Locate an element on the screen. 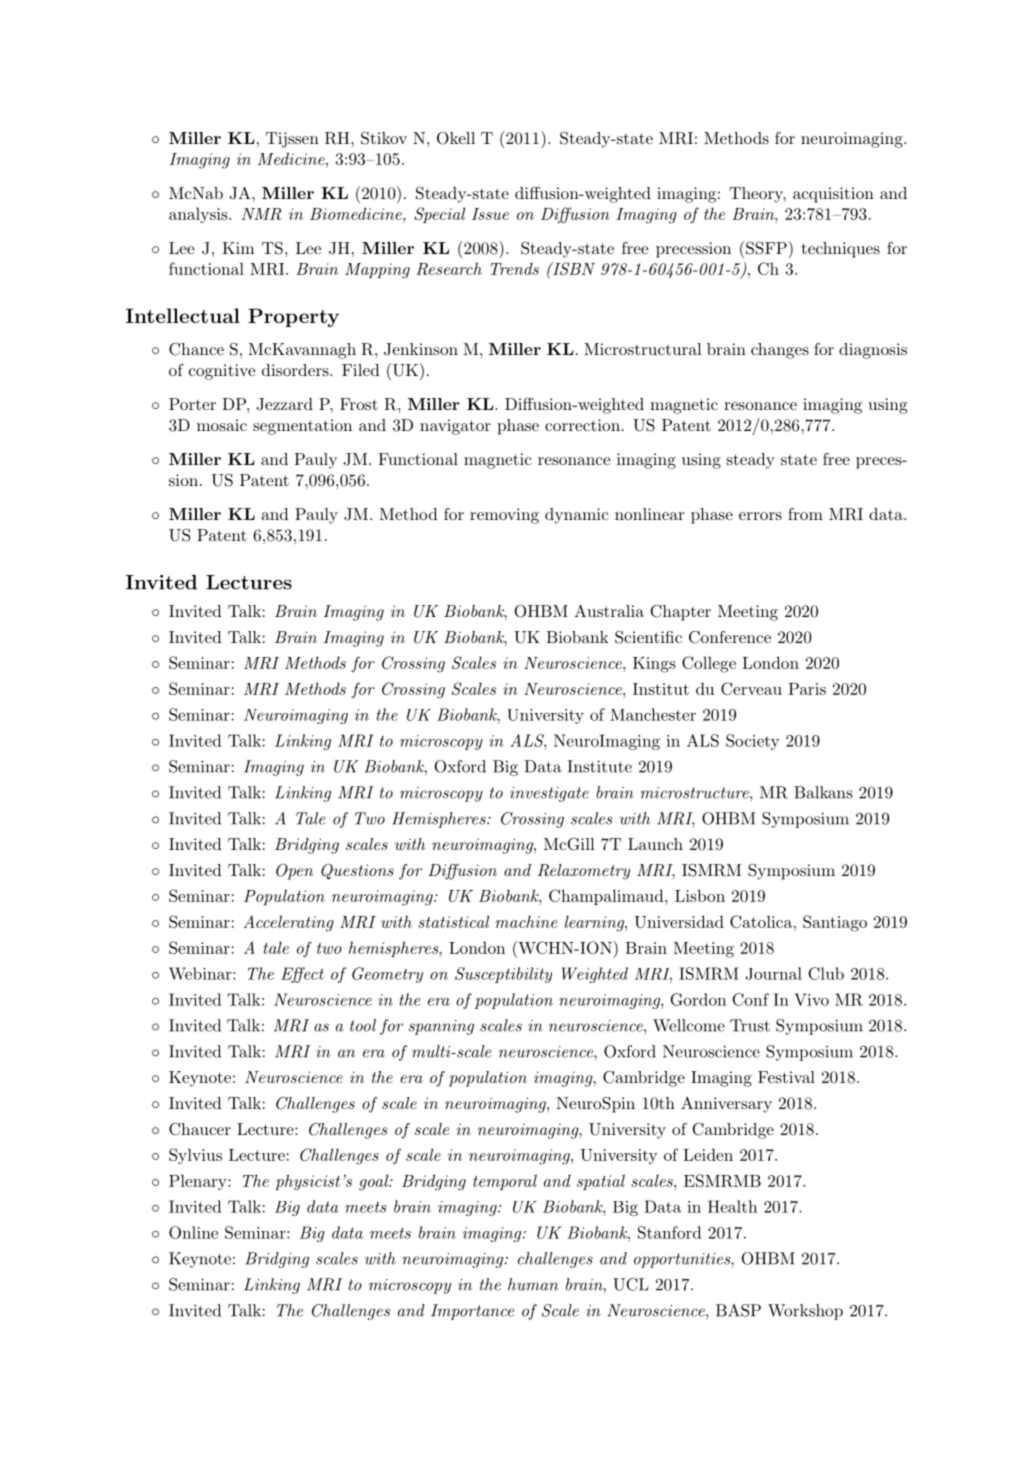 Image resolution: width=1035 pixels, height=1464 pixels. NMR is located at coordinates (261, 214).
